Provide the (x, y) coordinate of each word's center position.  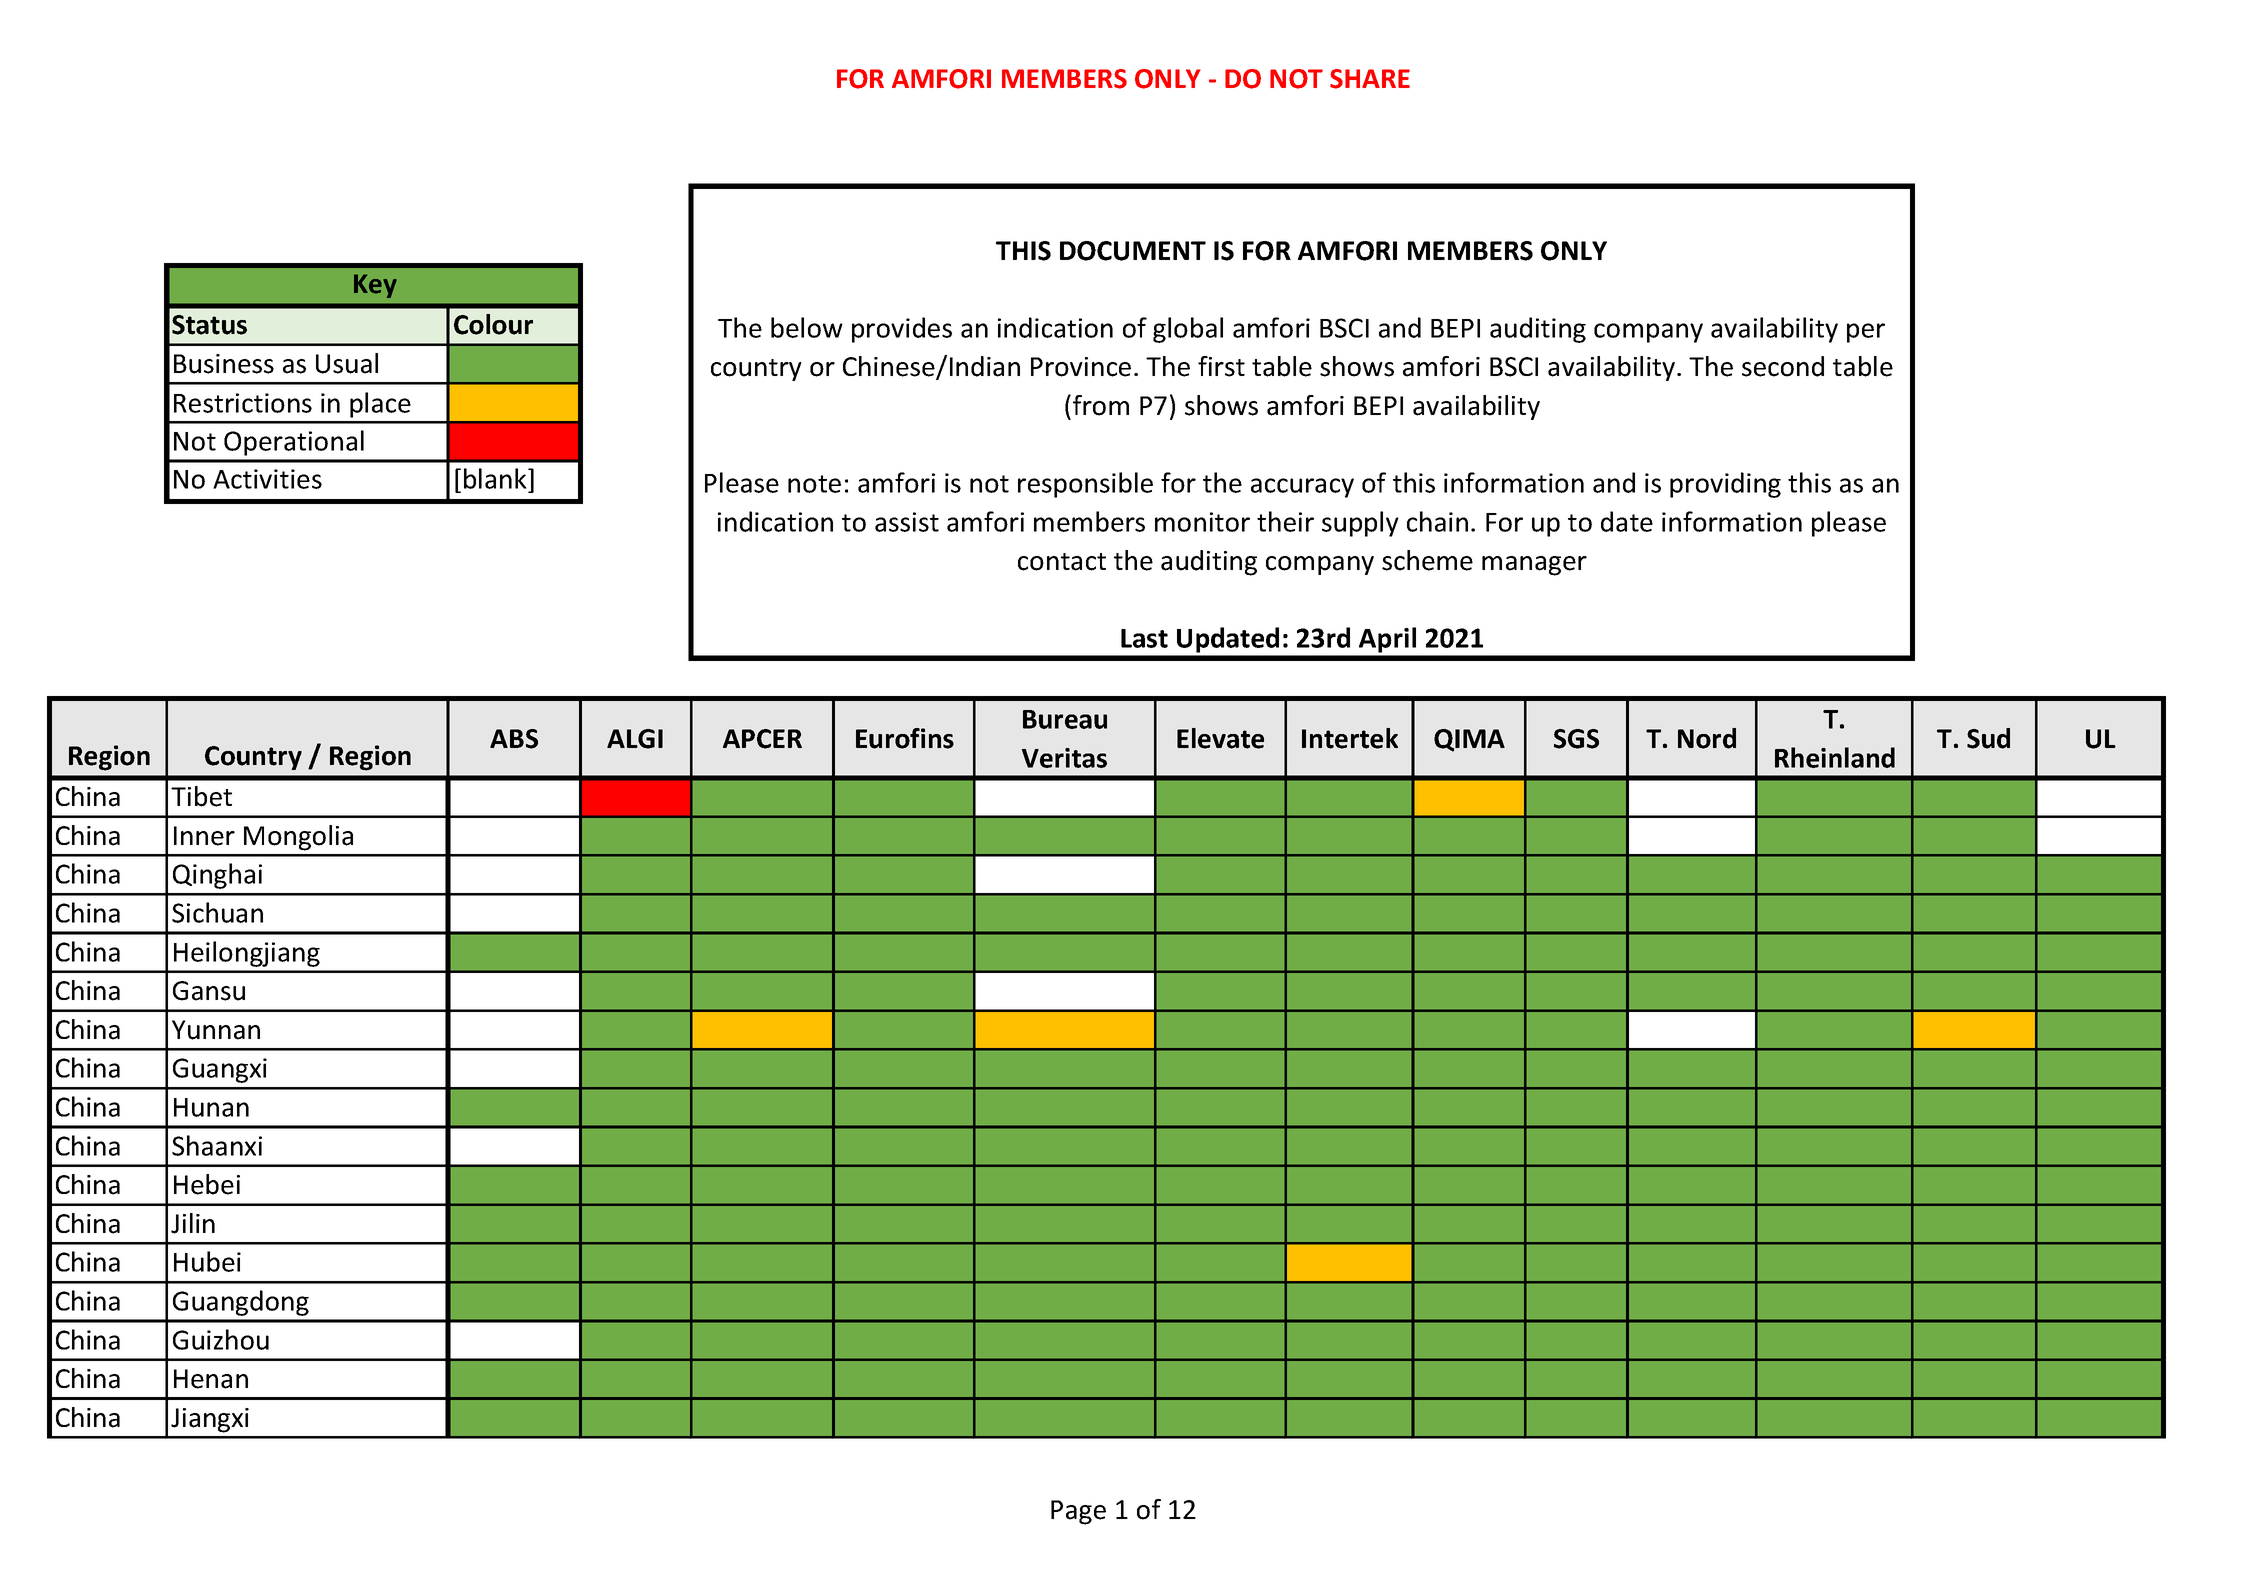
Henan (211, 1379)
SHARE (1370, 79)
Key (375, 286)
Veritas (1064, 758)
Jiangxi (210, 1420)
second (1783, 366)
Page (1078, 1512)
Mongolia (298, 838)
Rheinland (1835, 757)
